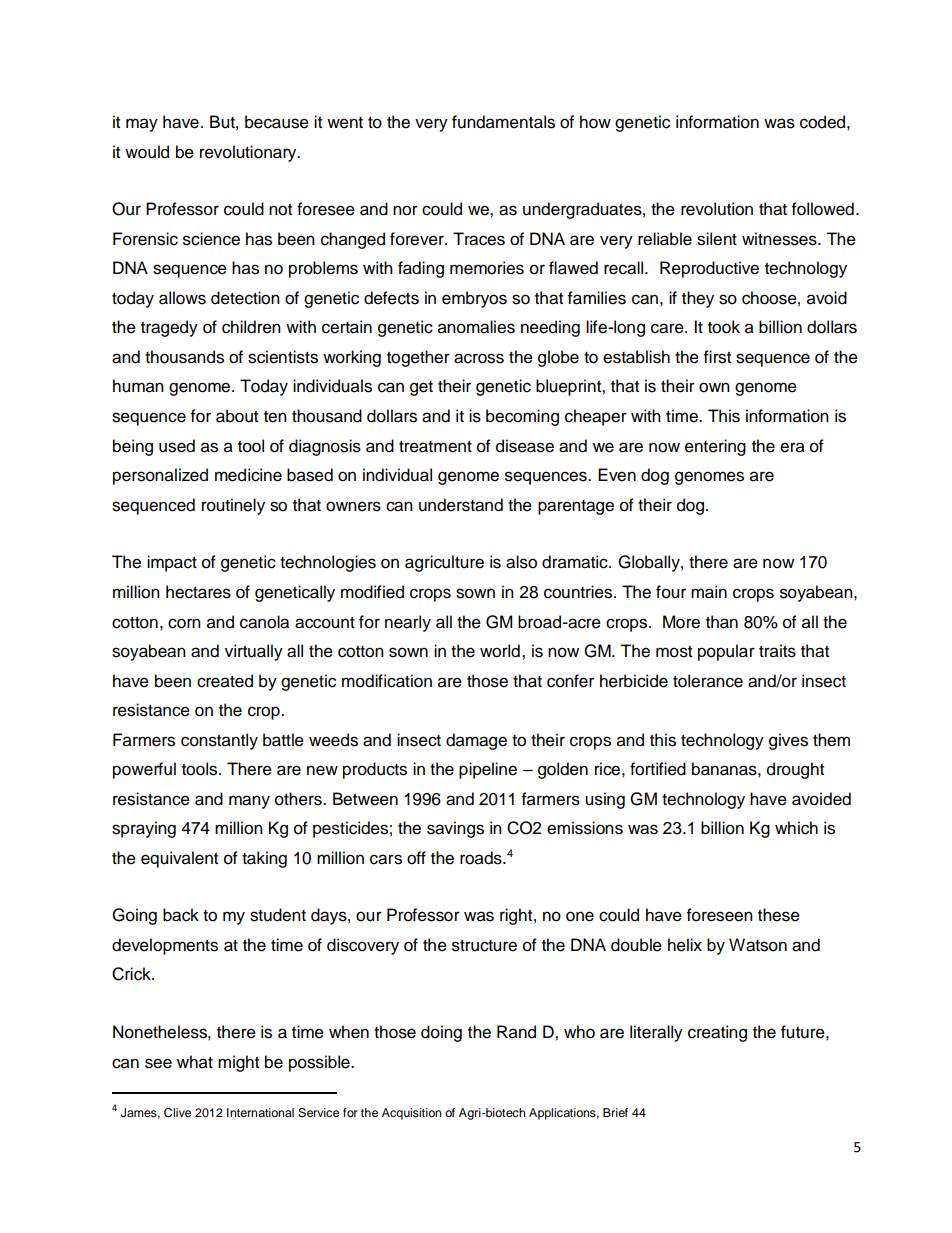 Image resolution: width=952 pixels, height=1233 pixels. Describe the element at coordinates (184, 623) in the screenshot. I see `corn` at that location.
